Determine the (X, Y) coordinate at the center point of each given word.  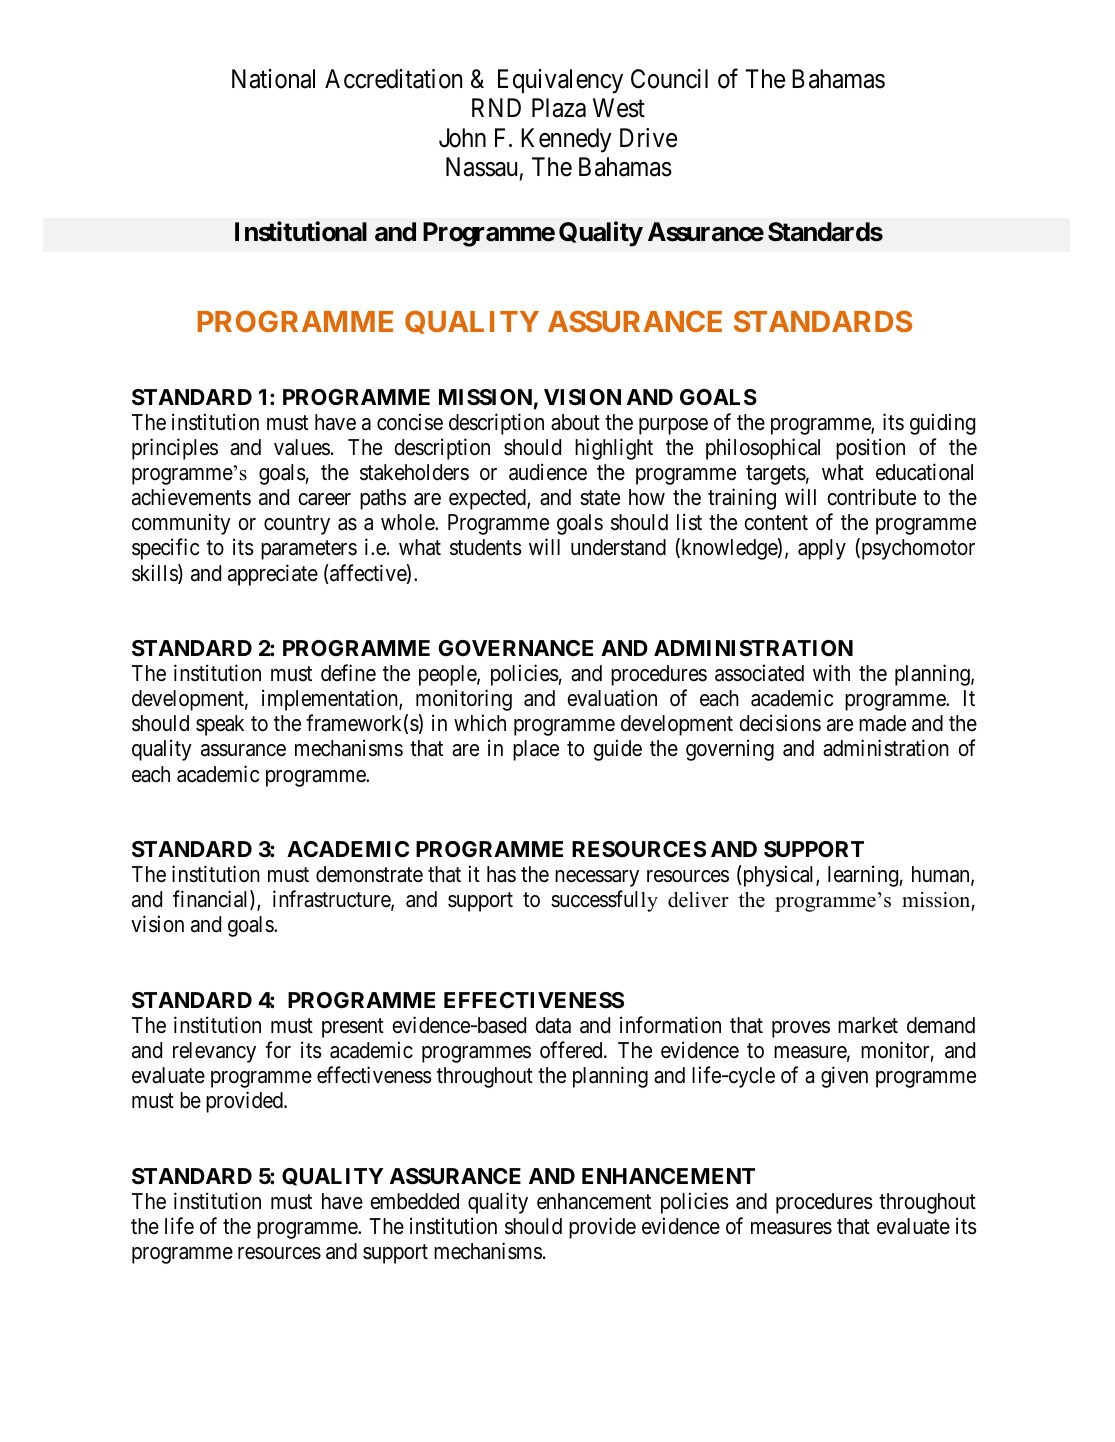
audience (548, 472)
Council (669, 79)
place (536, 750)
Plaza (559, 108)
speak (220, 725)
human (942, 875)
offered (572, 1049)
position (870, 449)
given (844, 1077)
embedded (414, 1201)
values (302, 447)
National (273, 79)
